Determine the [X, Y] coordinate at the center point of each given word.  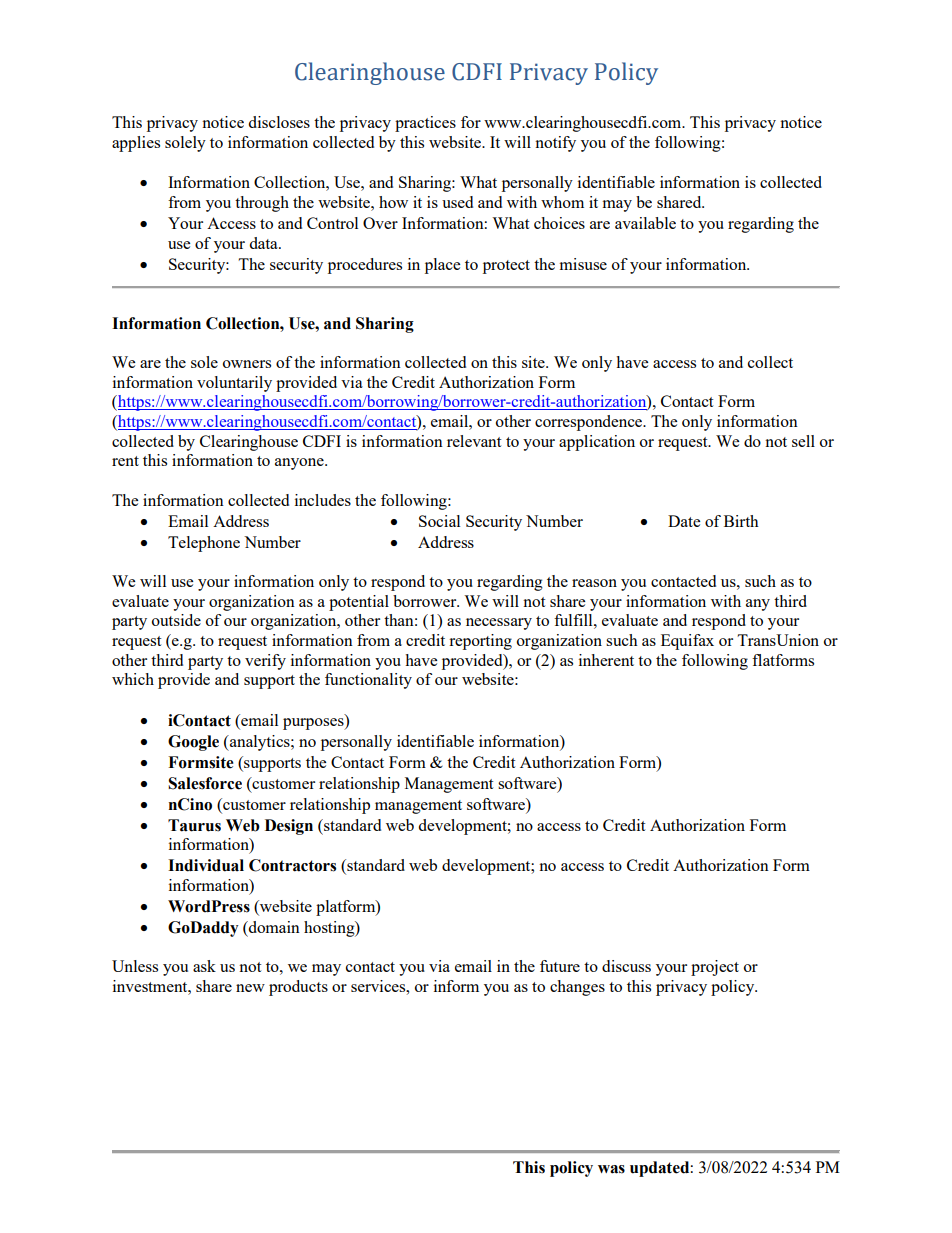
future [560, 966]
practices [425, 124]
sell [803, 441]
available [645, 223]
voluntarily [234, 384]
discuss [626, 966]
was [611, 1169]
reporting [480, 642]
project [715, 968]
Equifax [687, 642]
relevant [474, 441]
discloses [279, 122]
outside [176, 620]
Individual [206, 865]
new [250, 988]
